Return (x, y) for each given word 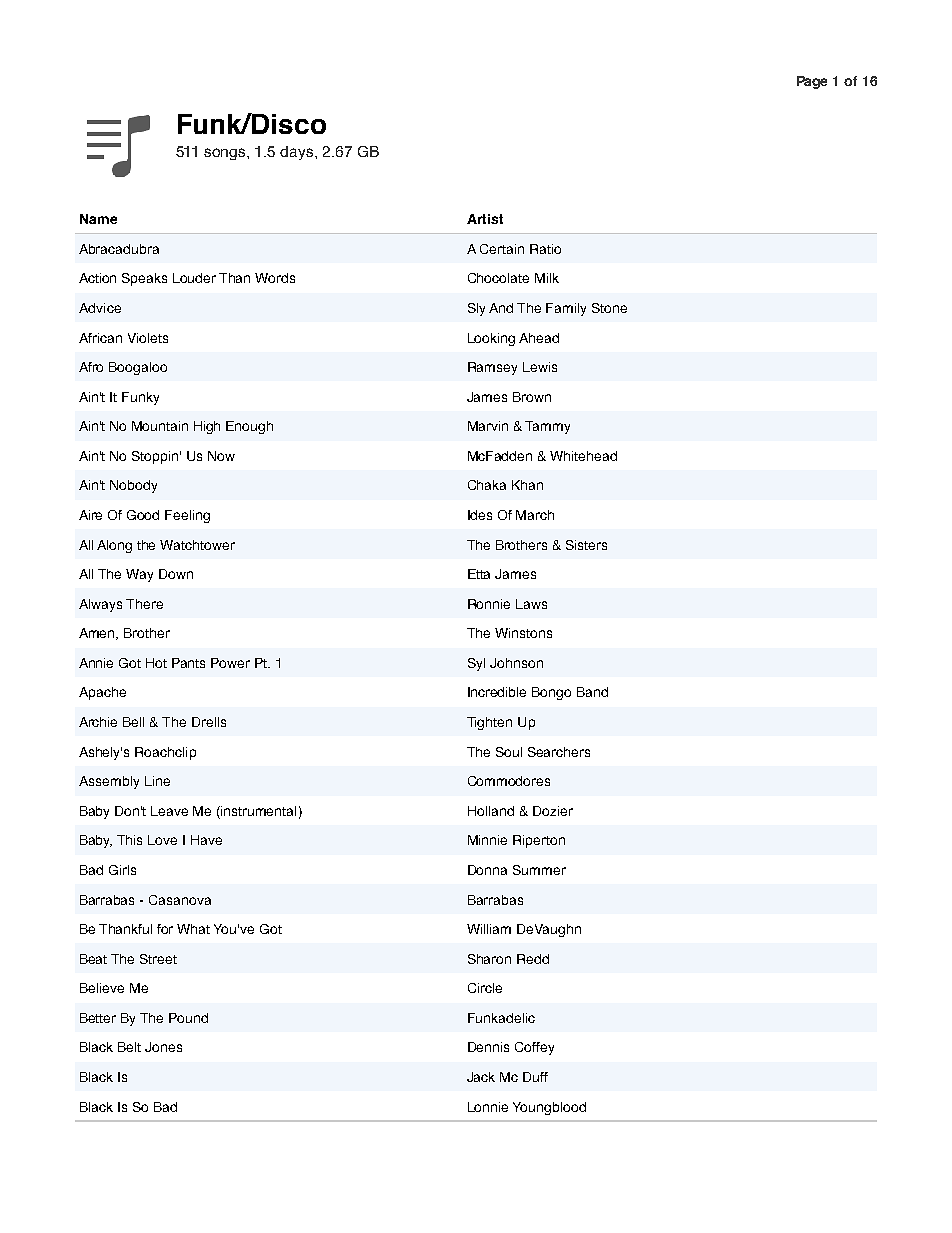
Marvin (488, 426)
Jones (163, 1047)
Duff (535, 1077)
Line (157, 781)
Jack (481, 1077)
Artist (485, 219)
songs (226, 154)
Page (812, 82)
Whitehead (583, 456)
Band (592, 692)
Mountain (160, 426)
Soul (509, 752)
